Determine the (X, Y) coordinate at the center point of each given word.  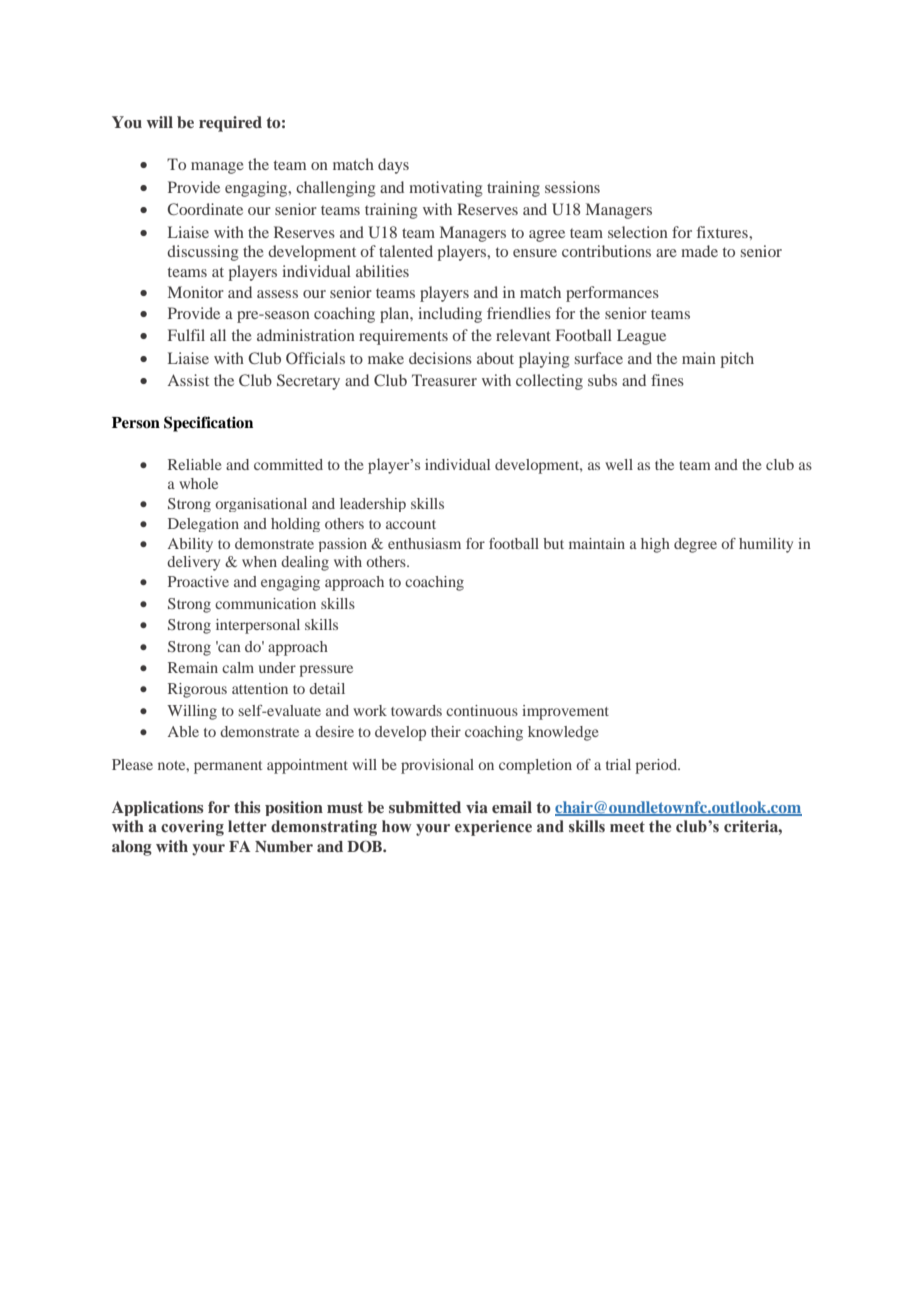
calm (238, 667)
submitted (425, 807)
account (411, 524)
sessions (572, 187)
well (619, 464)
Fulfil (186, 335)
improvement (565, 712)
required (230, 124)
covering (192, 828)
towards (416, 710)
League (641, 337)
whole (198, 483)
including (450, 315)
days (393, 166)
